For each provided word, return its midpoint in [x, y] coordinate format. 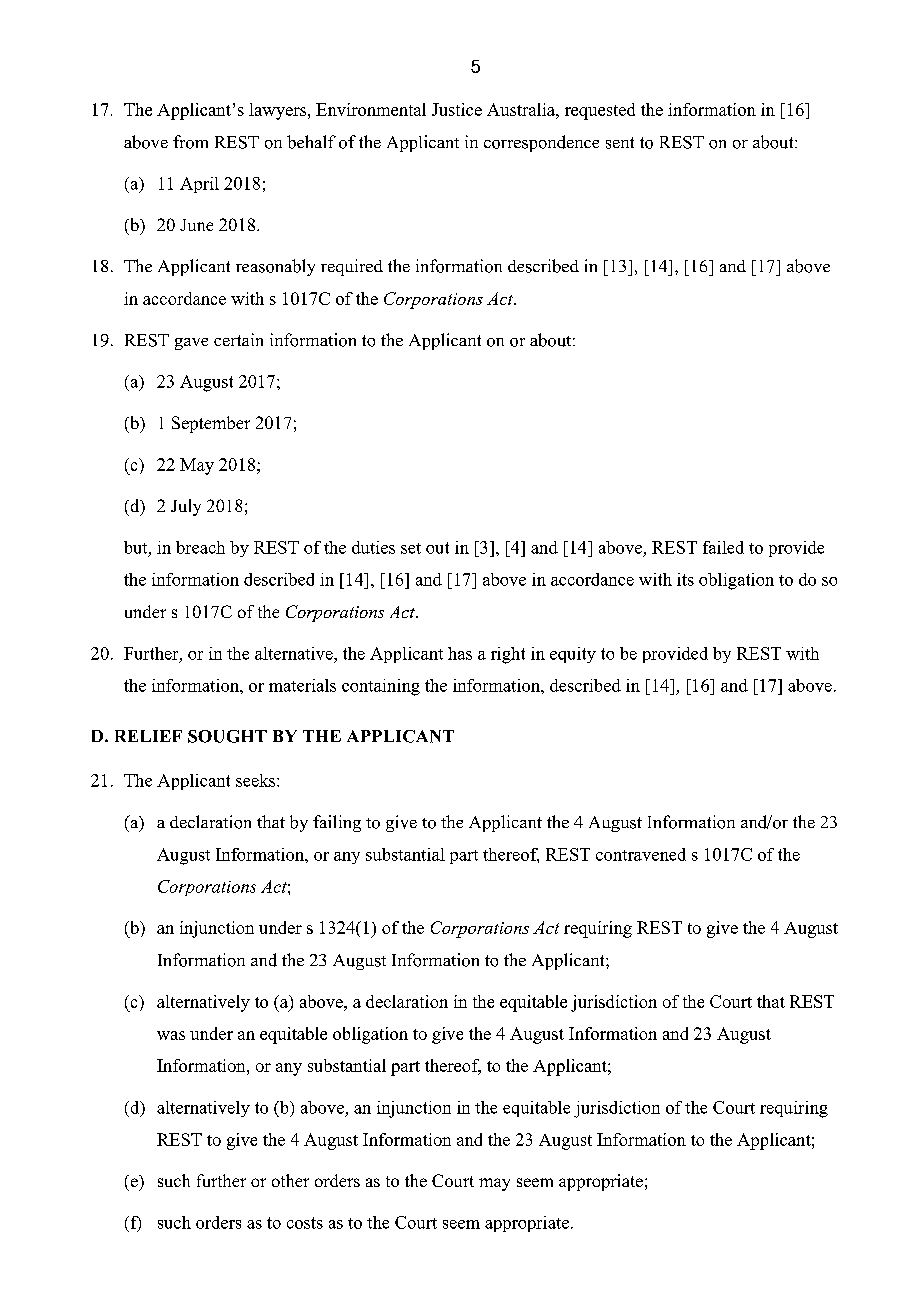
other [290, 1180]
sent [620, 143]
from [190, 142]
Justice [457, 109]
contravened [641, 854]
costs [305, 1223]
